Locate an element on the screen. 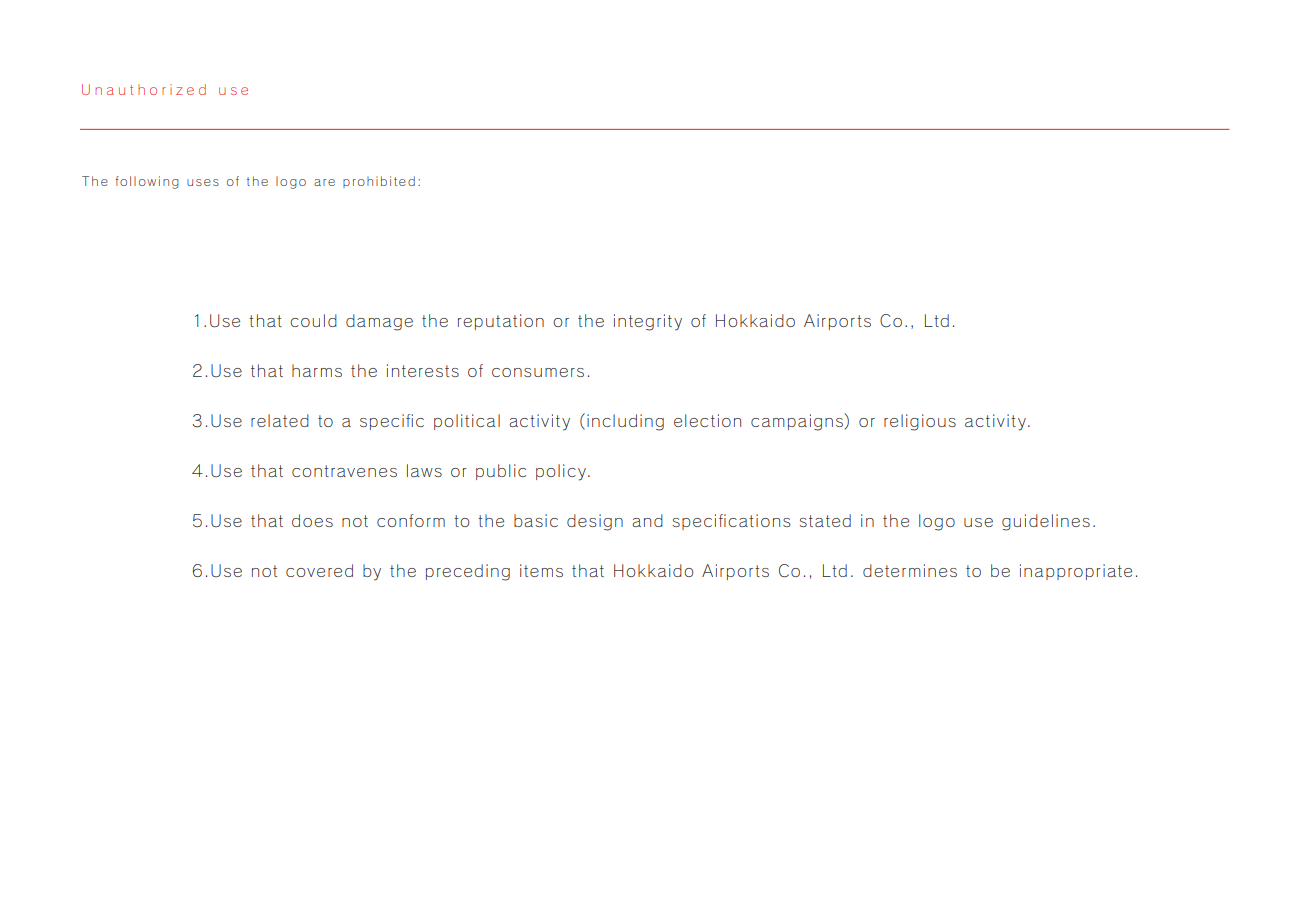  consumers is located at coordinates (538, 372).
